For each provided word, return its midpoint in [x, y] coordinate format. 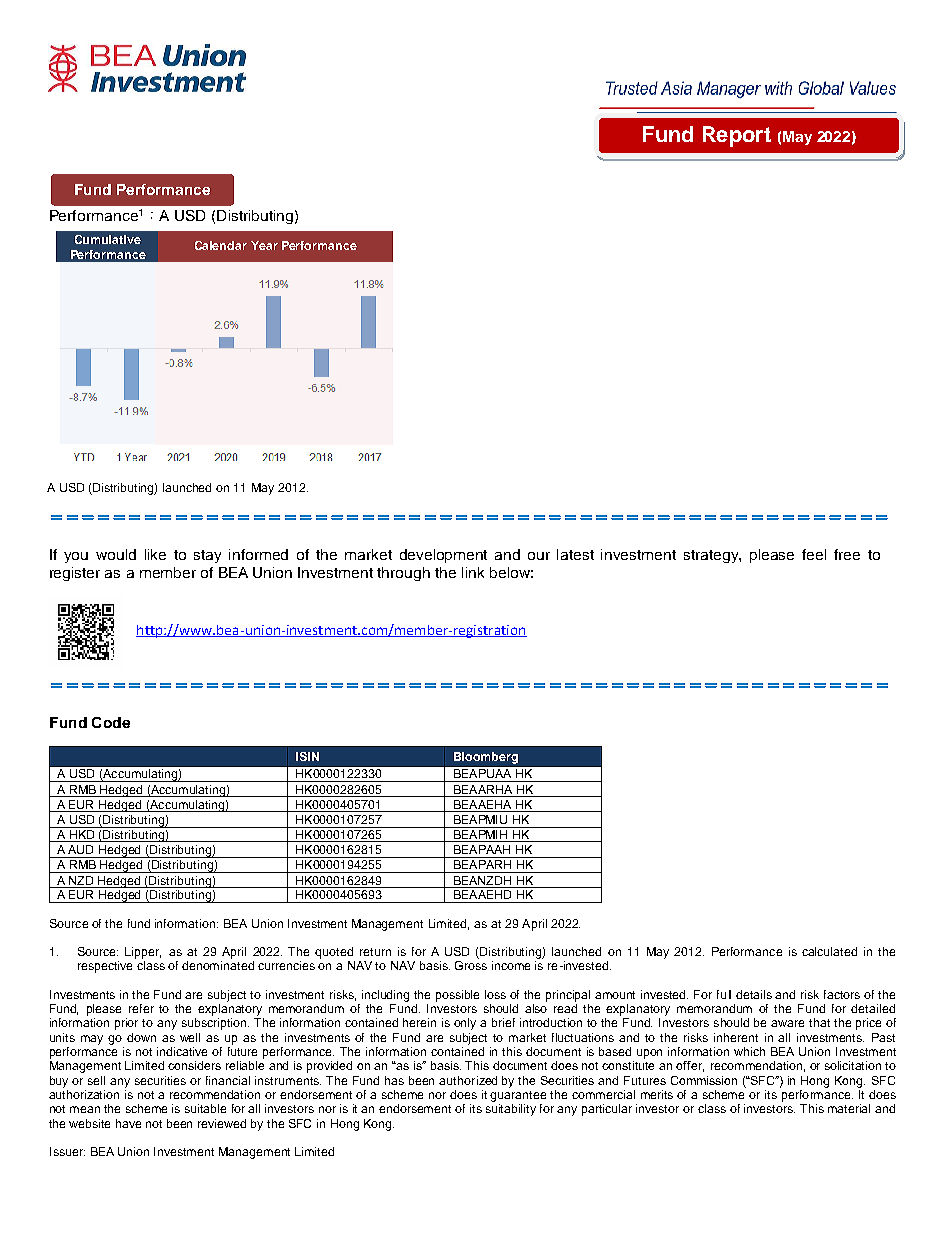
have [128, 1123]
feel [814, 554]
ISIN [307, 756]
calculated [829, 951]
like [155, 554]
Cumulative [108, 239]
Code [111, 722]
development [443, 556]
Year [264, 245]
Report [737, 136]
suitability [511, 1110]
